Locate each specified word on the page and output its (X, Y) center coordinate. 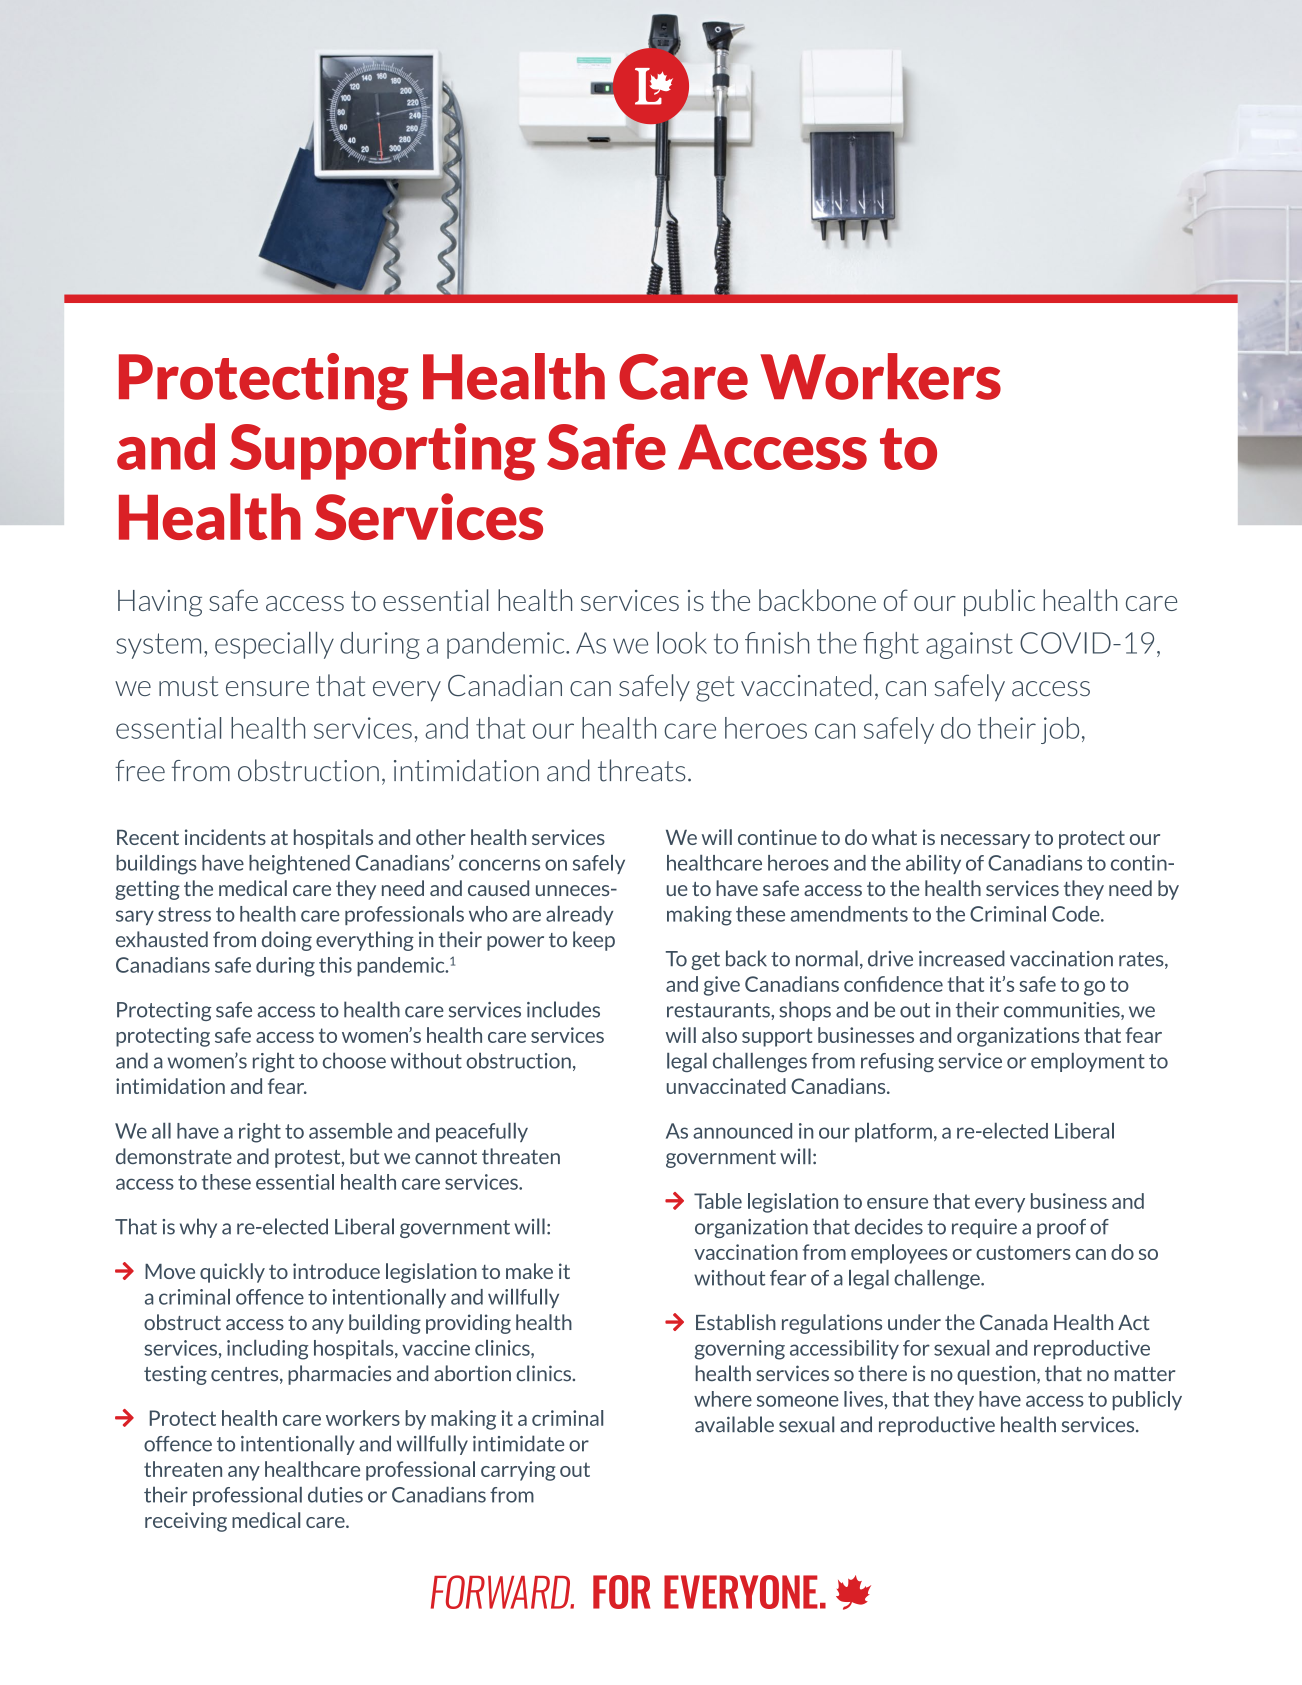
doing (287, 941)
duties (335, 1494)
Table (718, 1201)
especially (274, 645)
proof (1061, 1228)
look (682, 643)
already (579, 915)
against (969, 645)
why (198, 1228)
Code (1077, 914)
